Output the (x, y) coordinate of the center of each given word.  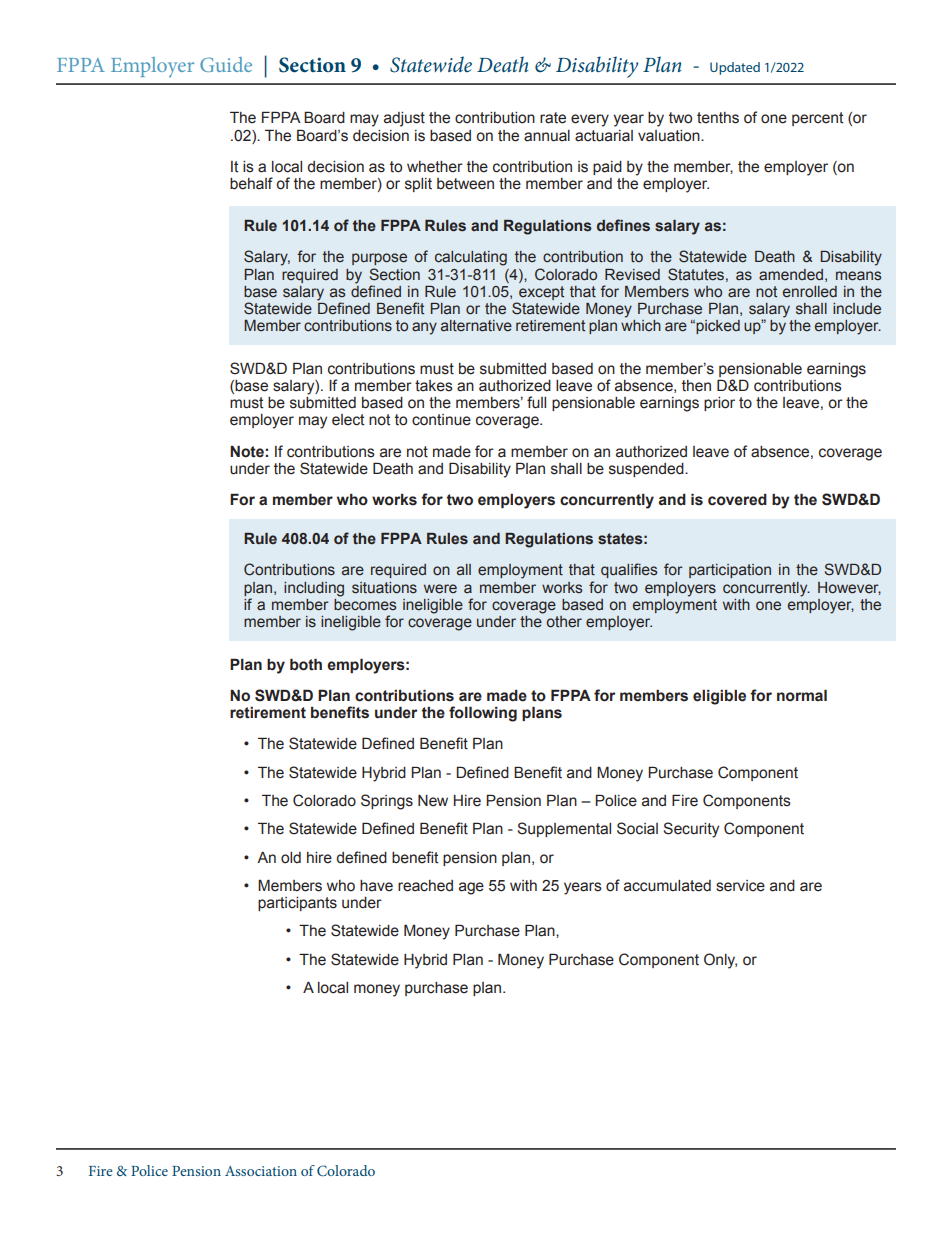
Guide (226, 64)
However (849, 588)
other (564, 622)
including (314, 589)
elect (348, 420)
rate (553, 118)
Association (261, 1171)
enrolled (810, 292)
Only (720, 961)
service (740, 886)
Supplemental (564, 829)
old (291, 858)
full (536, 402)
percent (817, 119)
